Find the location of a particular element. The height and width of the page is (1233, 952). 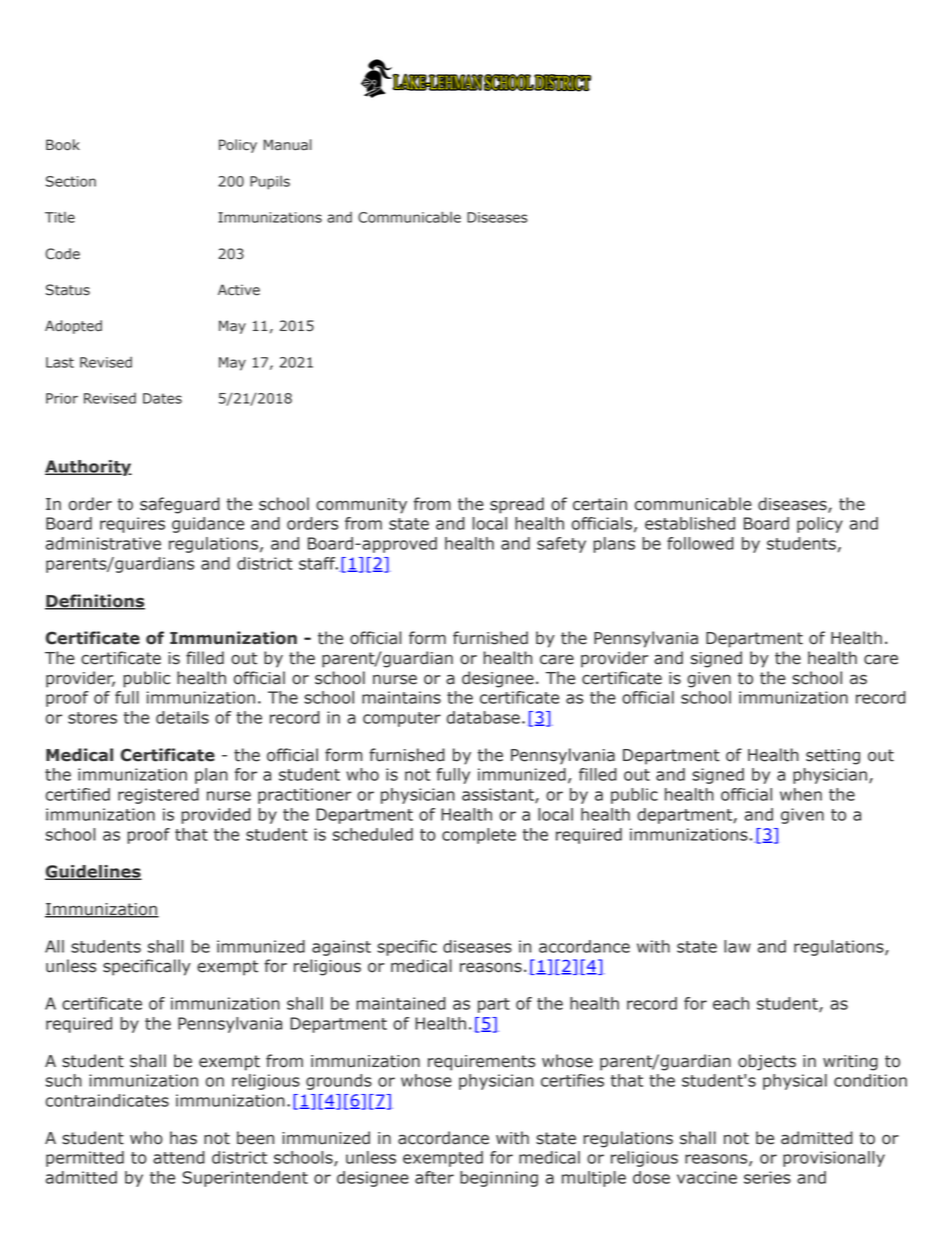

setting is located at coordinates (833, 757).
